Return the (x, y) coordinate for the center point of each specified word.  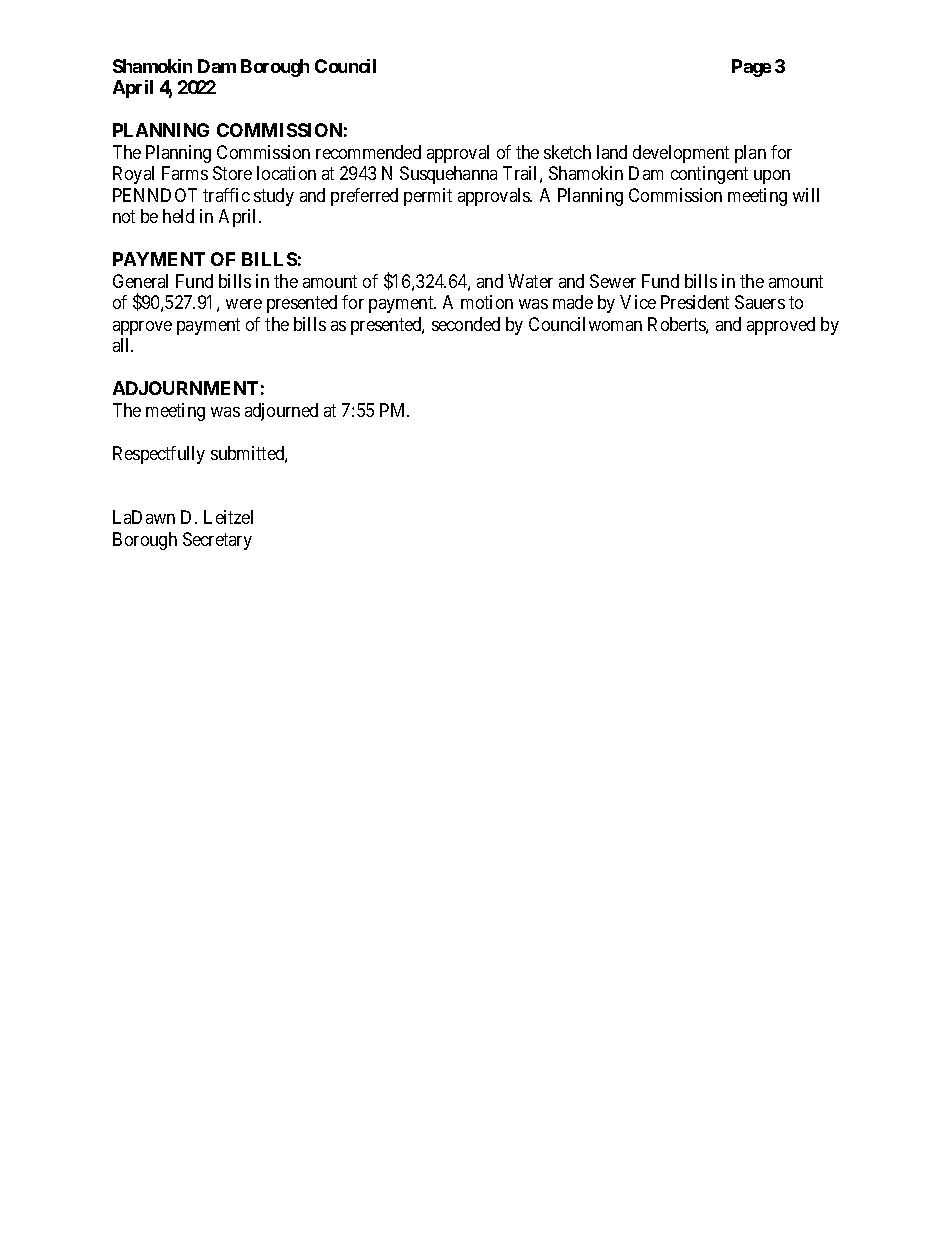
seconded (466, 324)
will (806, 195)
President (695, 302)
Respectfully (159, 455)
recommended (368, 152)
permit (428, 197)
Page (751, 68)
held (178, 216)
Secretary (217, 541)
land (612, 152)
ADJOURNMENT (185, 388)
